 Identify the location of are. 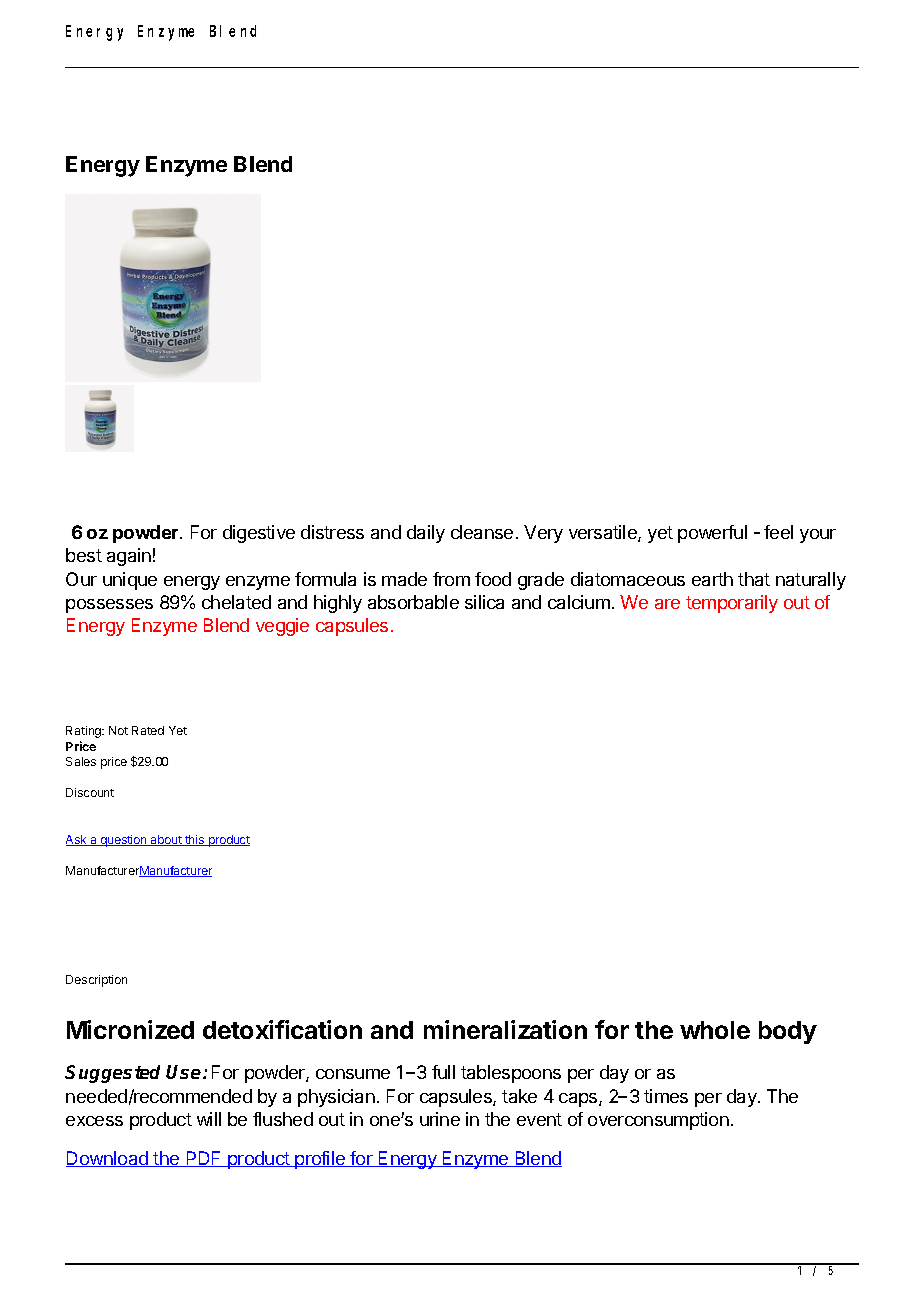
(667, 604).
